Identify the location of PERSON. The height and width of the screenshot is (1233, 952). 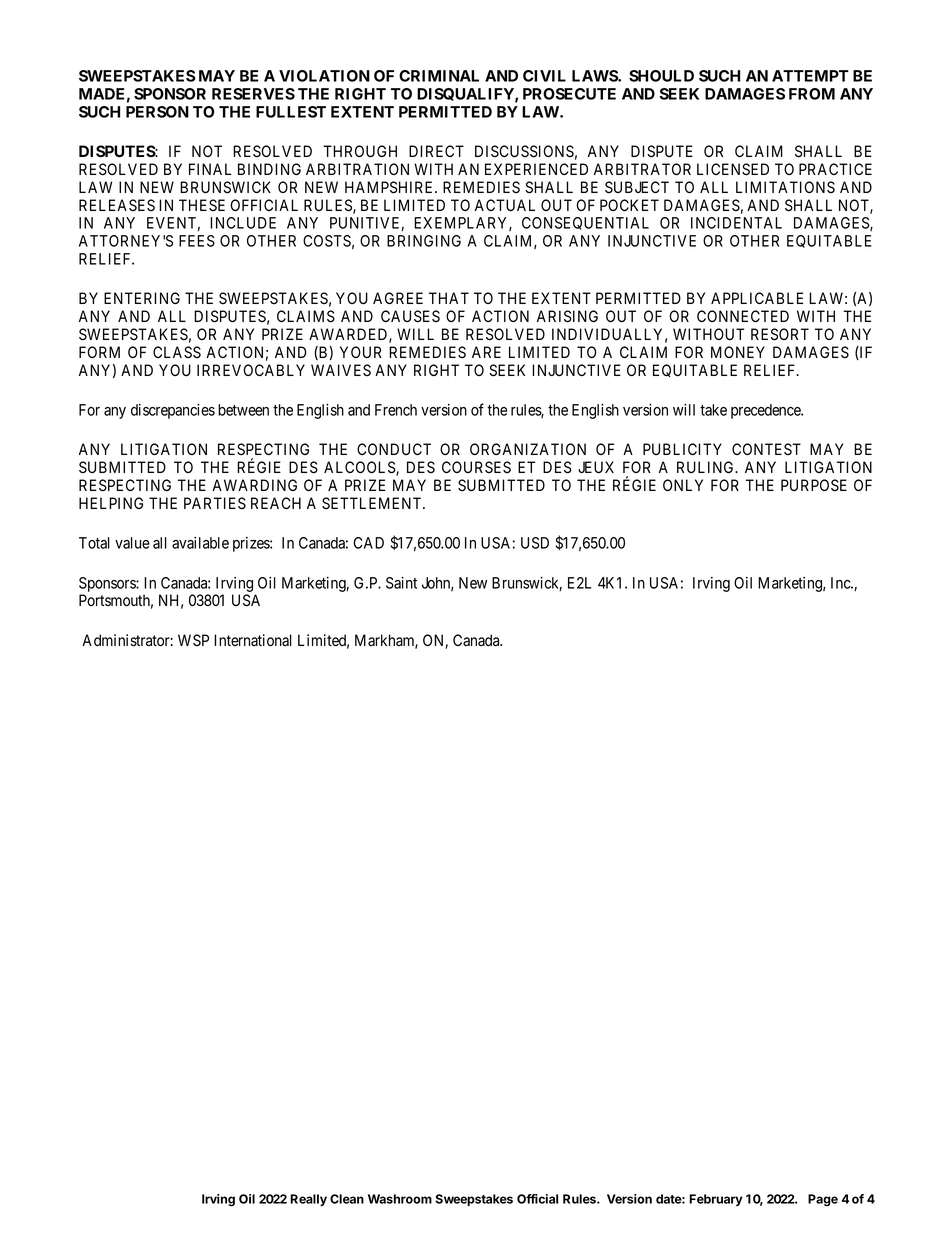
(157, 112).
